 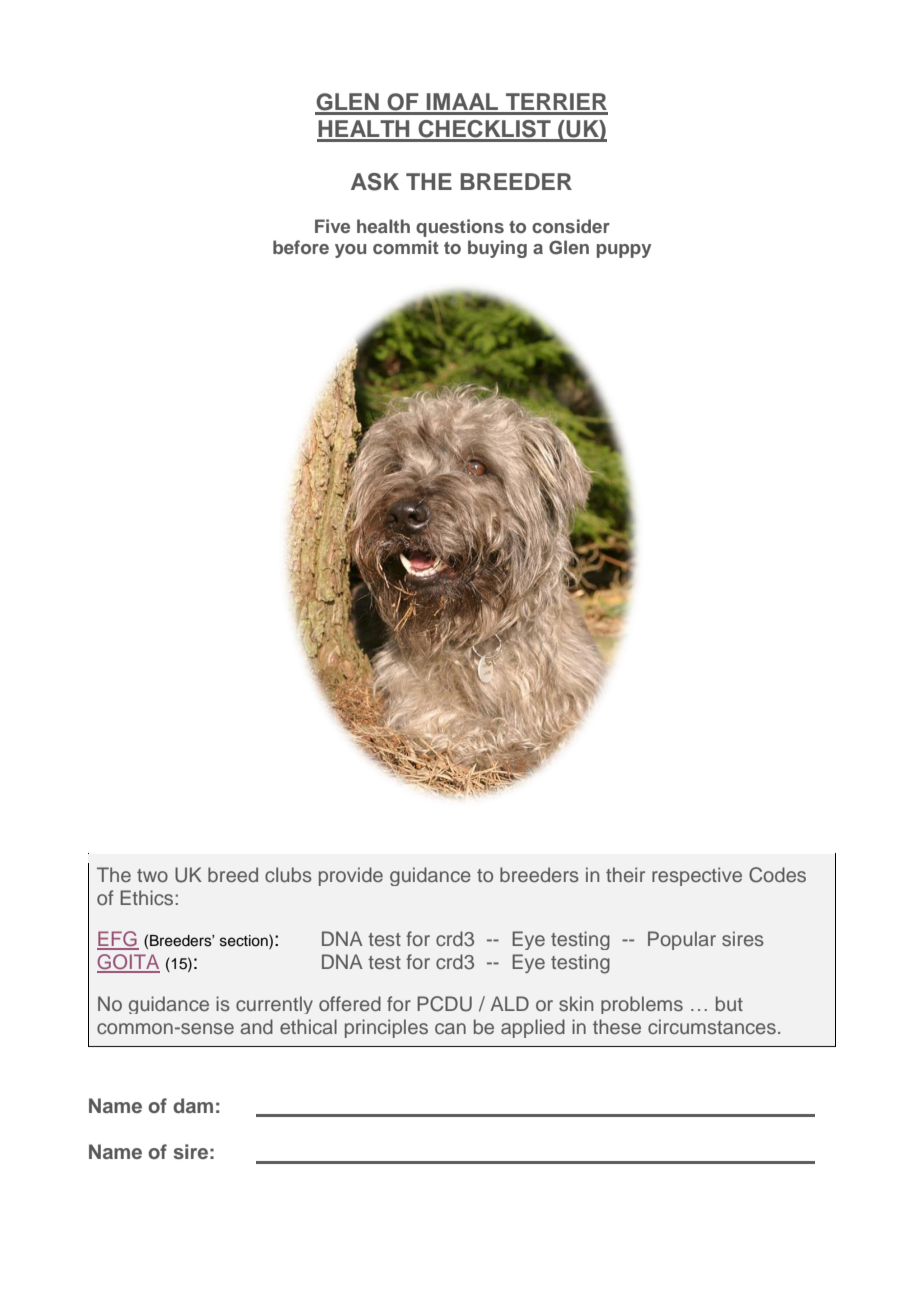 What do you see at coordinates (350, 251) in the image?
I see `you` at bounding box center [350, 251].
